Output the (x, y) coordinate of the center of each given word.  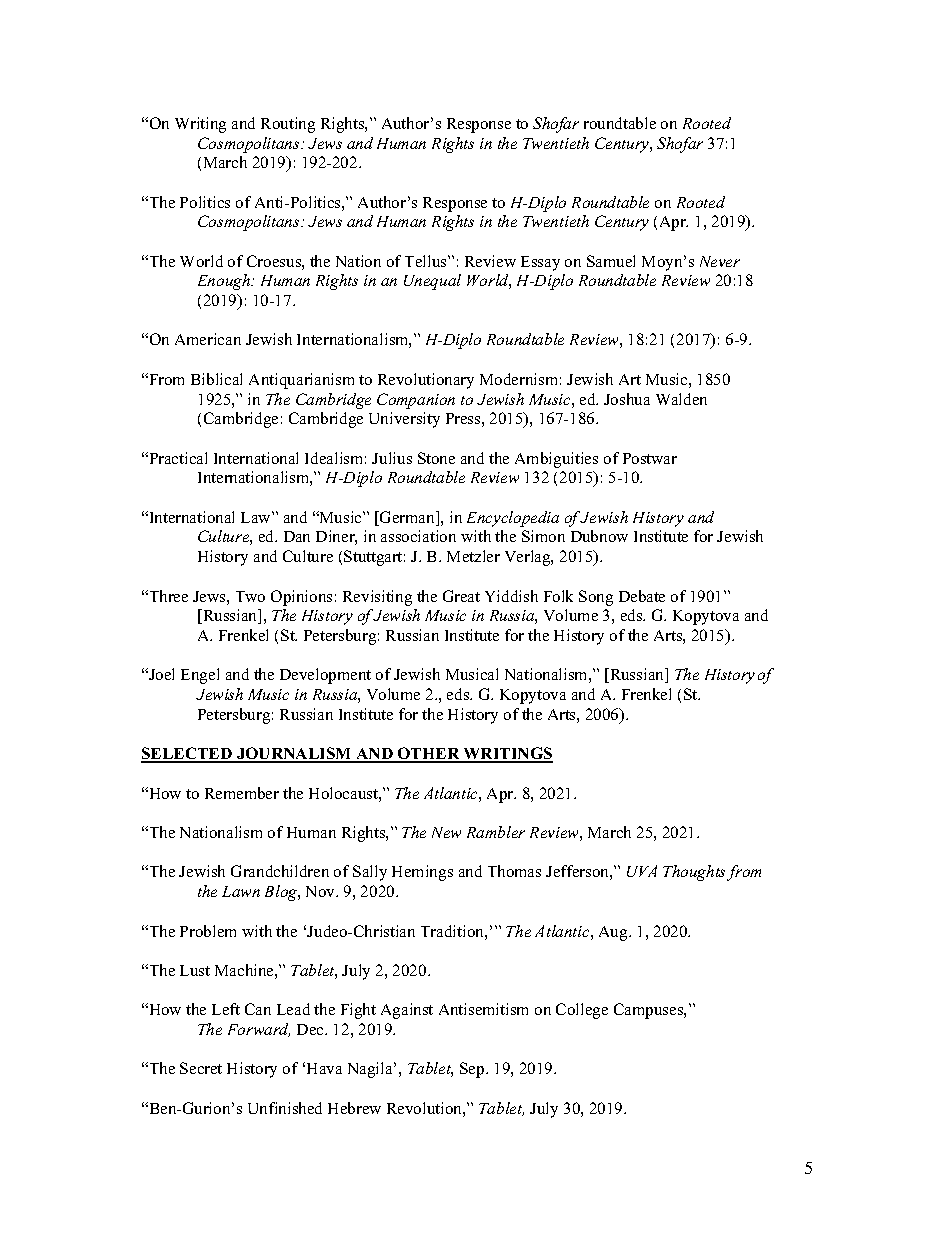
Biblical (216, 379)
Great (461, 596)
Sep (473, 1070)
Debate (642, 596)
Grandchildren (280, 871)
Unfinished (285, 1108)
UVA (642, 871)
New (446, 832)
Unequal (432, 282)
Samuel (611, 261)
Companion (416, 401)
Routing (288, 125)
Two (250, 596)
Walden (681, 399)
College (582, 1011)
